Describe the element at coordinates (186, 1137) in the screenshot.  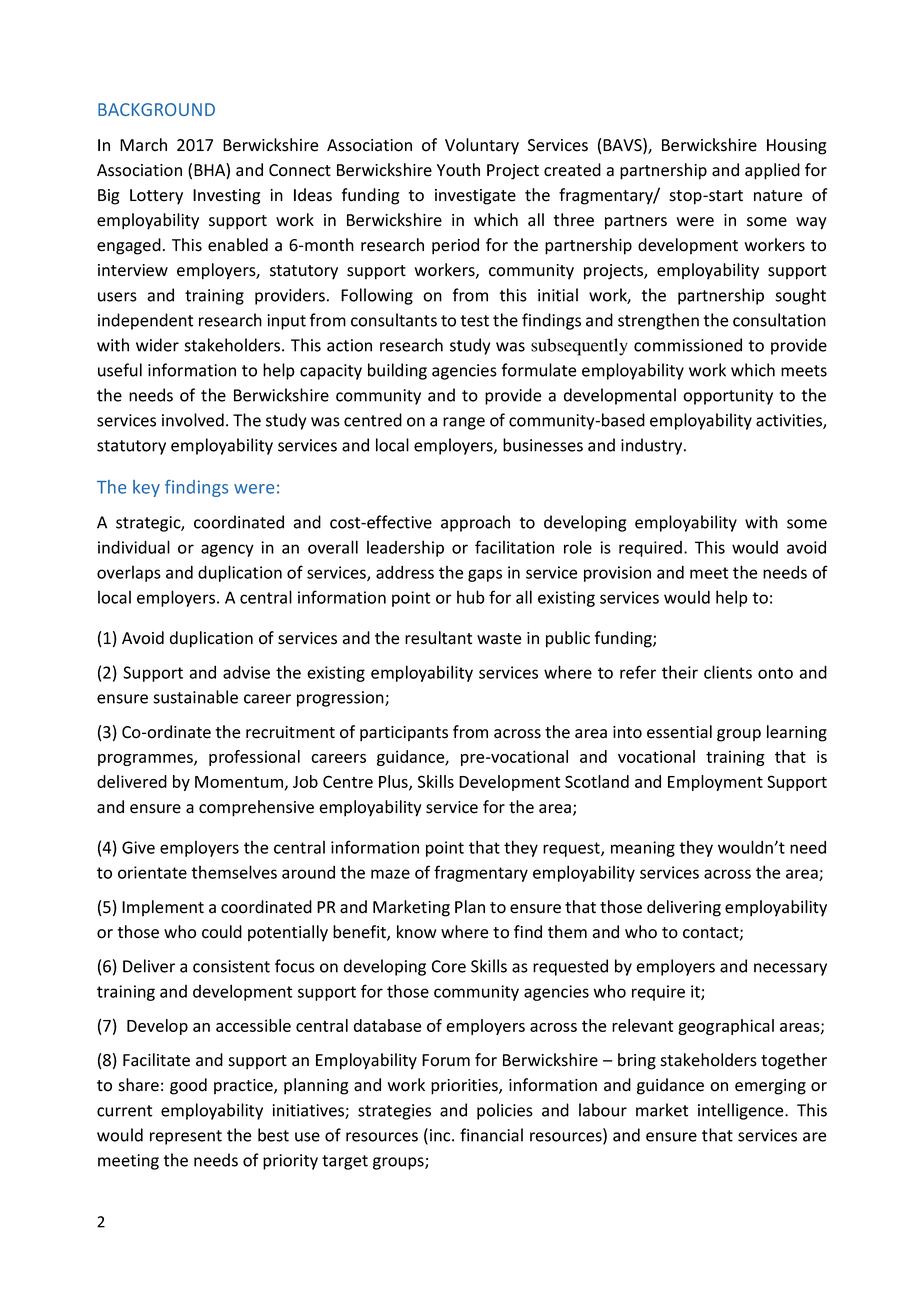
I see `represent` at that location.
